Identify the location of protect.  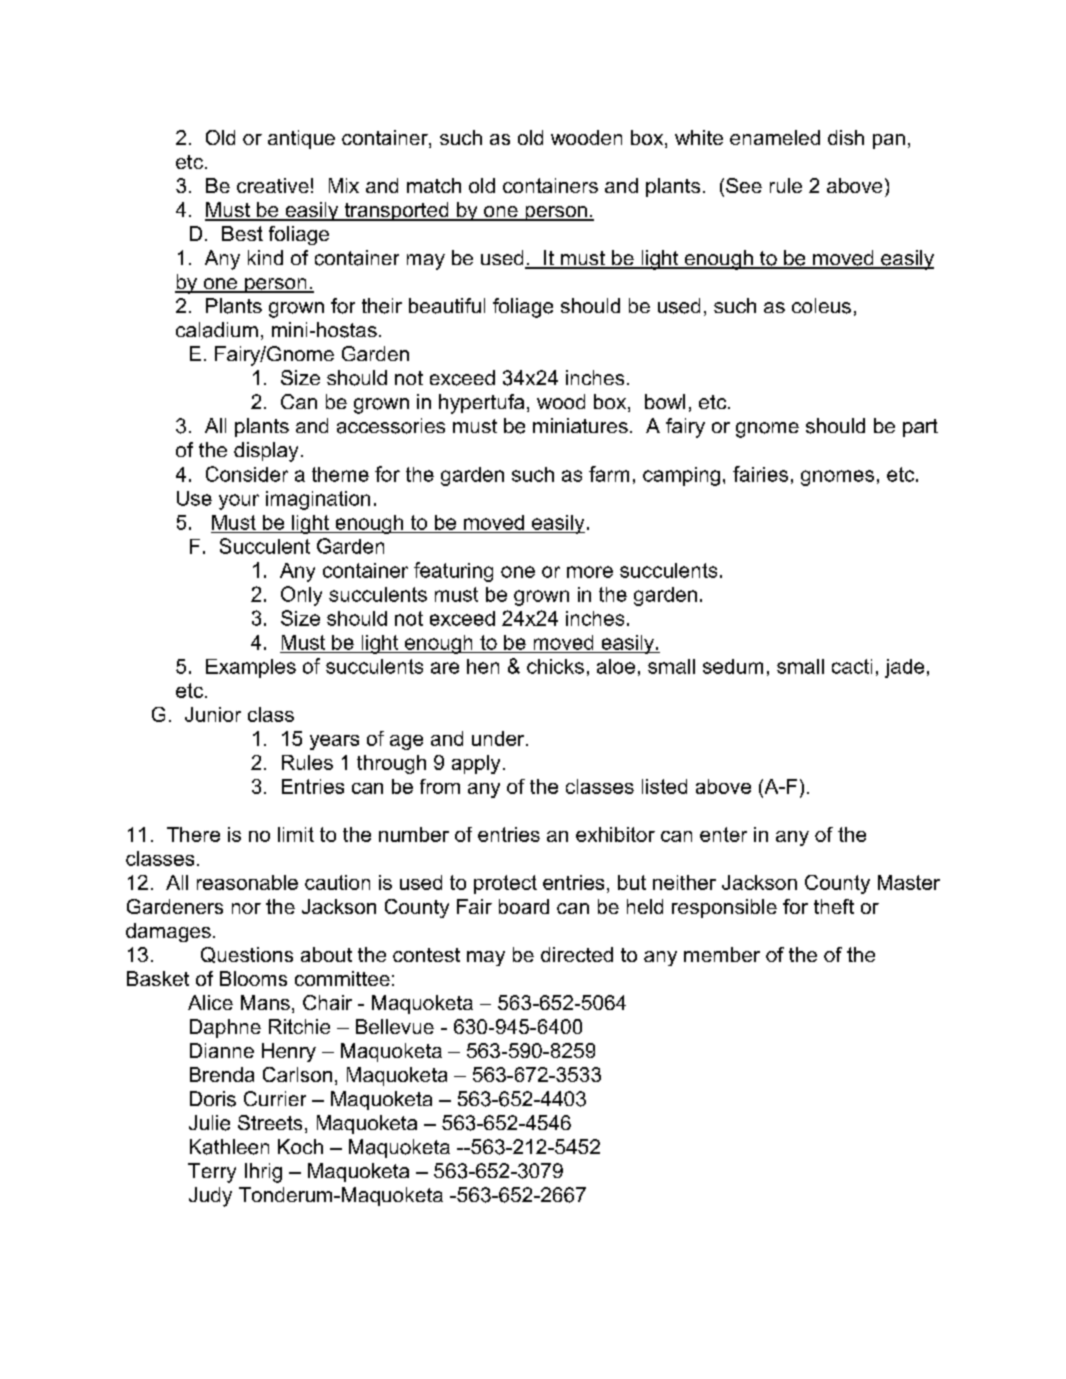
(505, 884).
